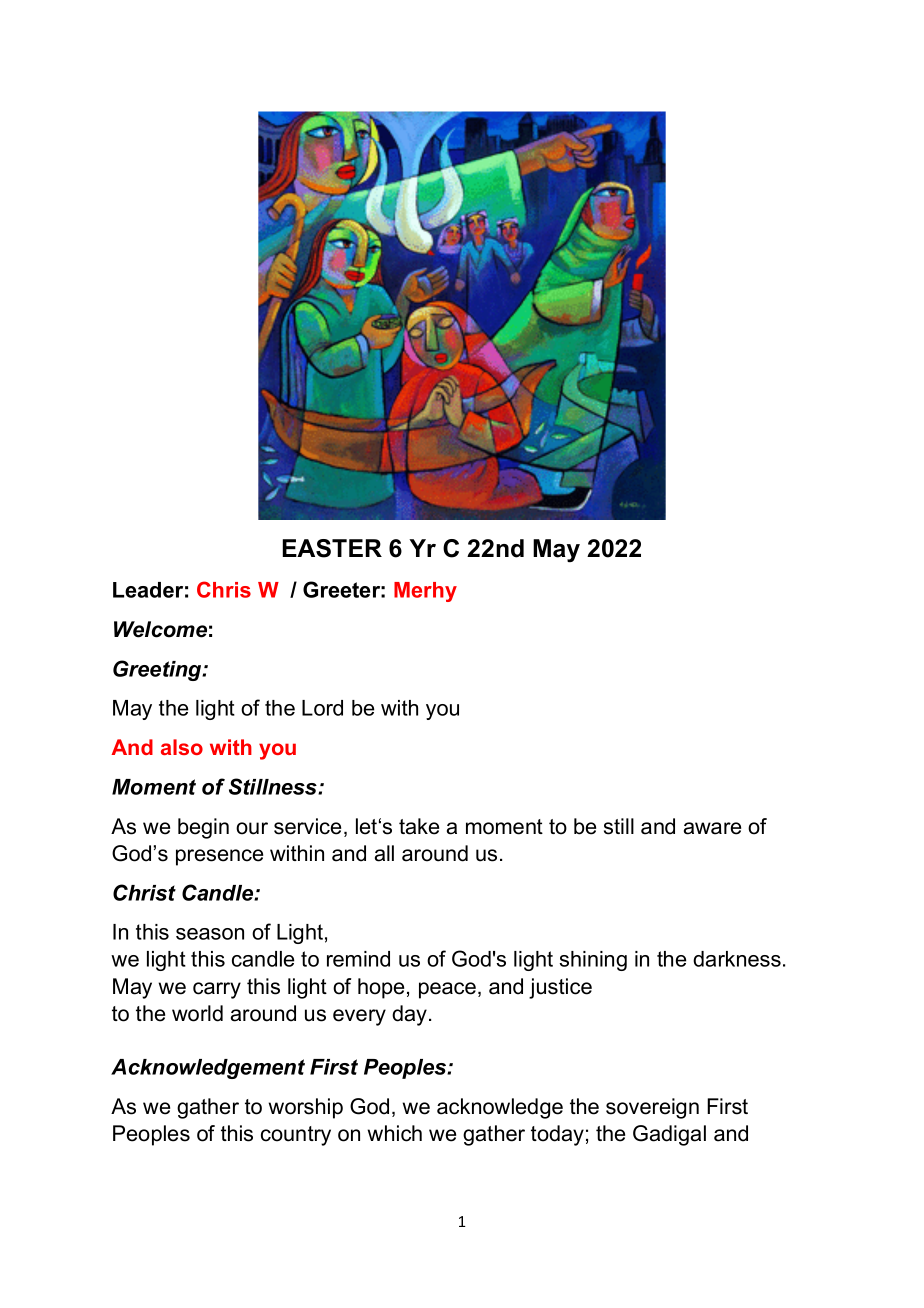 Image resolution: width=924 pixels, height=1308 pixels. I want to click on which, so click(395, 1133).
